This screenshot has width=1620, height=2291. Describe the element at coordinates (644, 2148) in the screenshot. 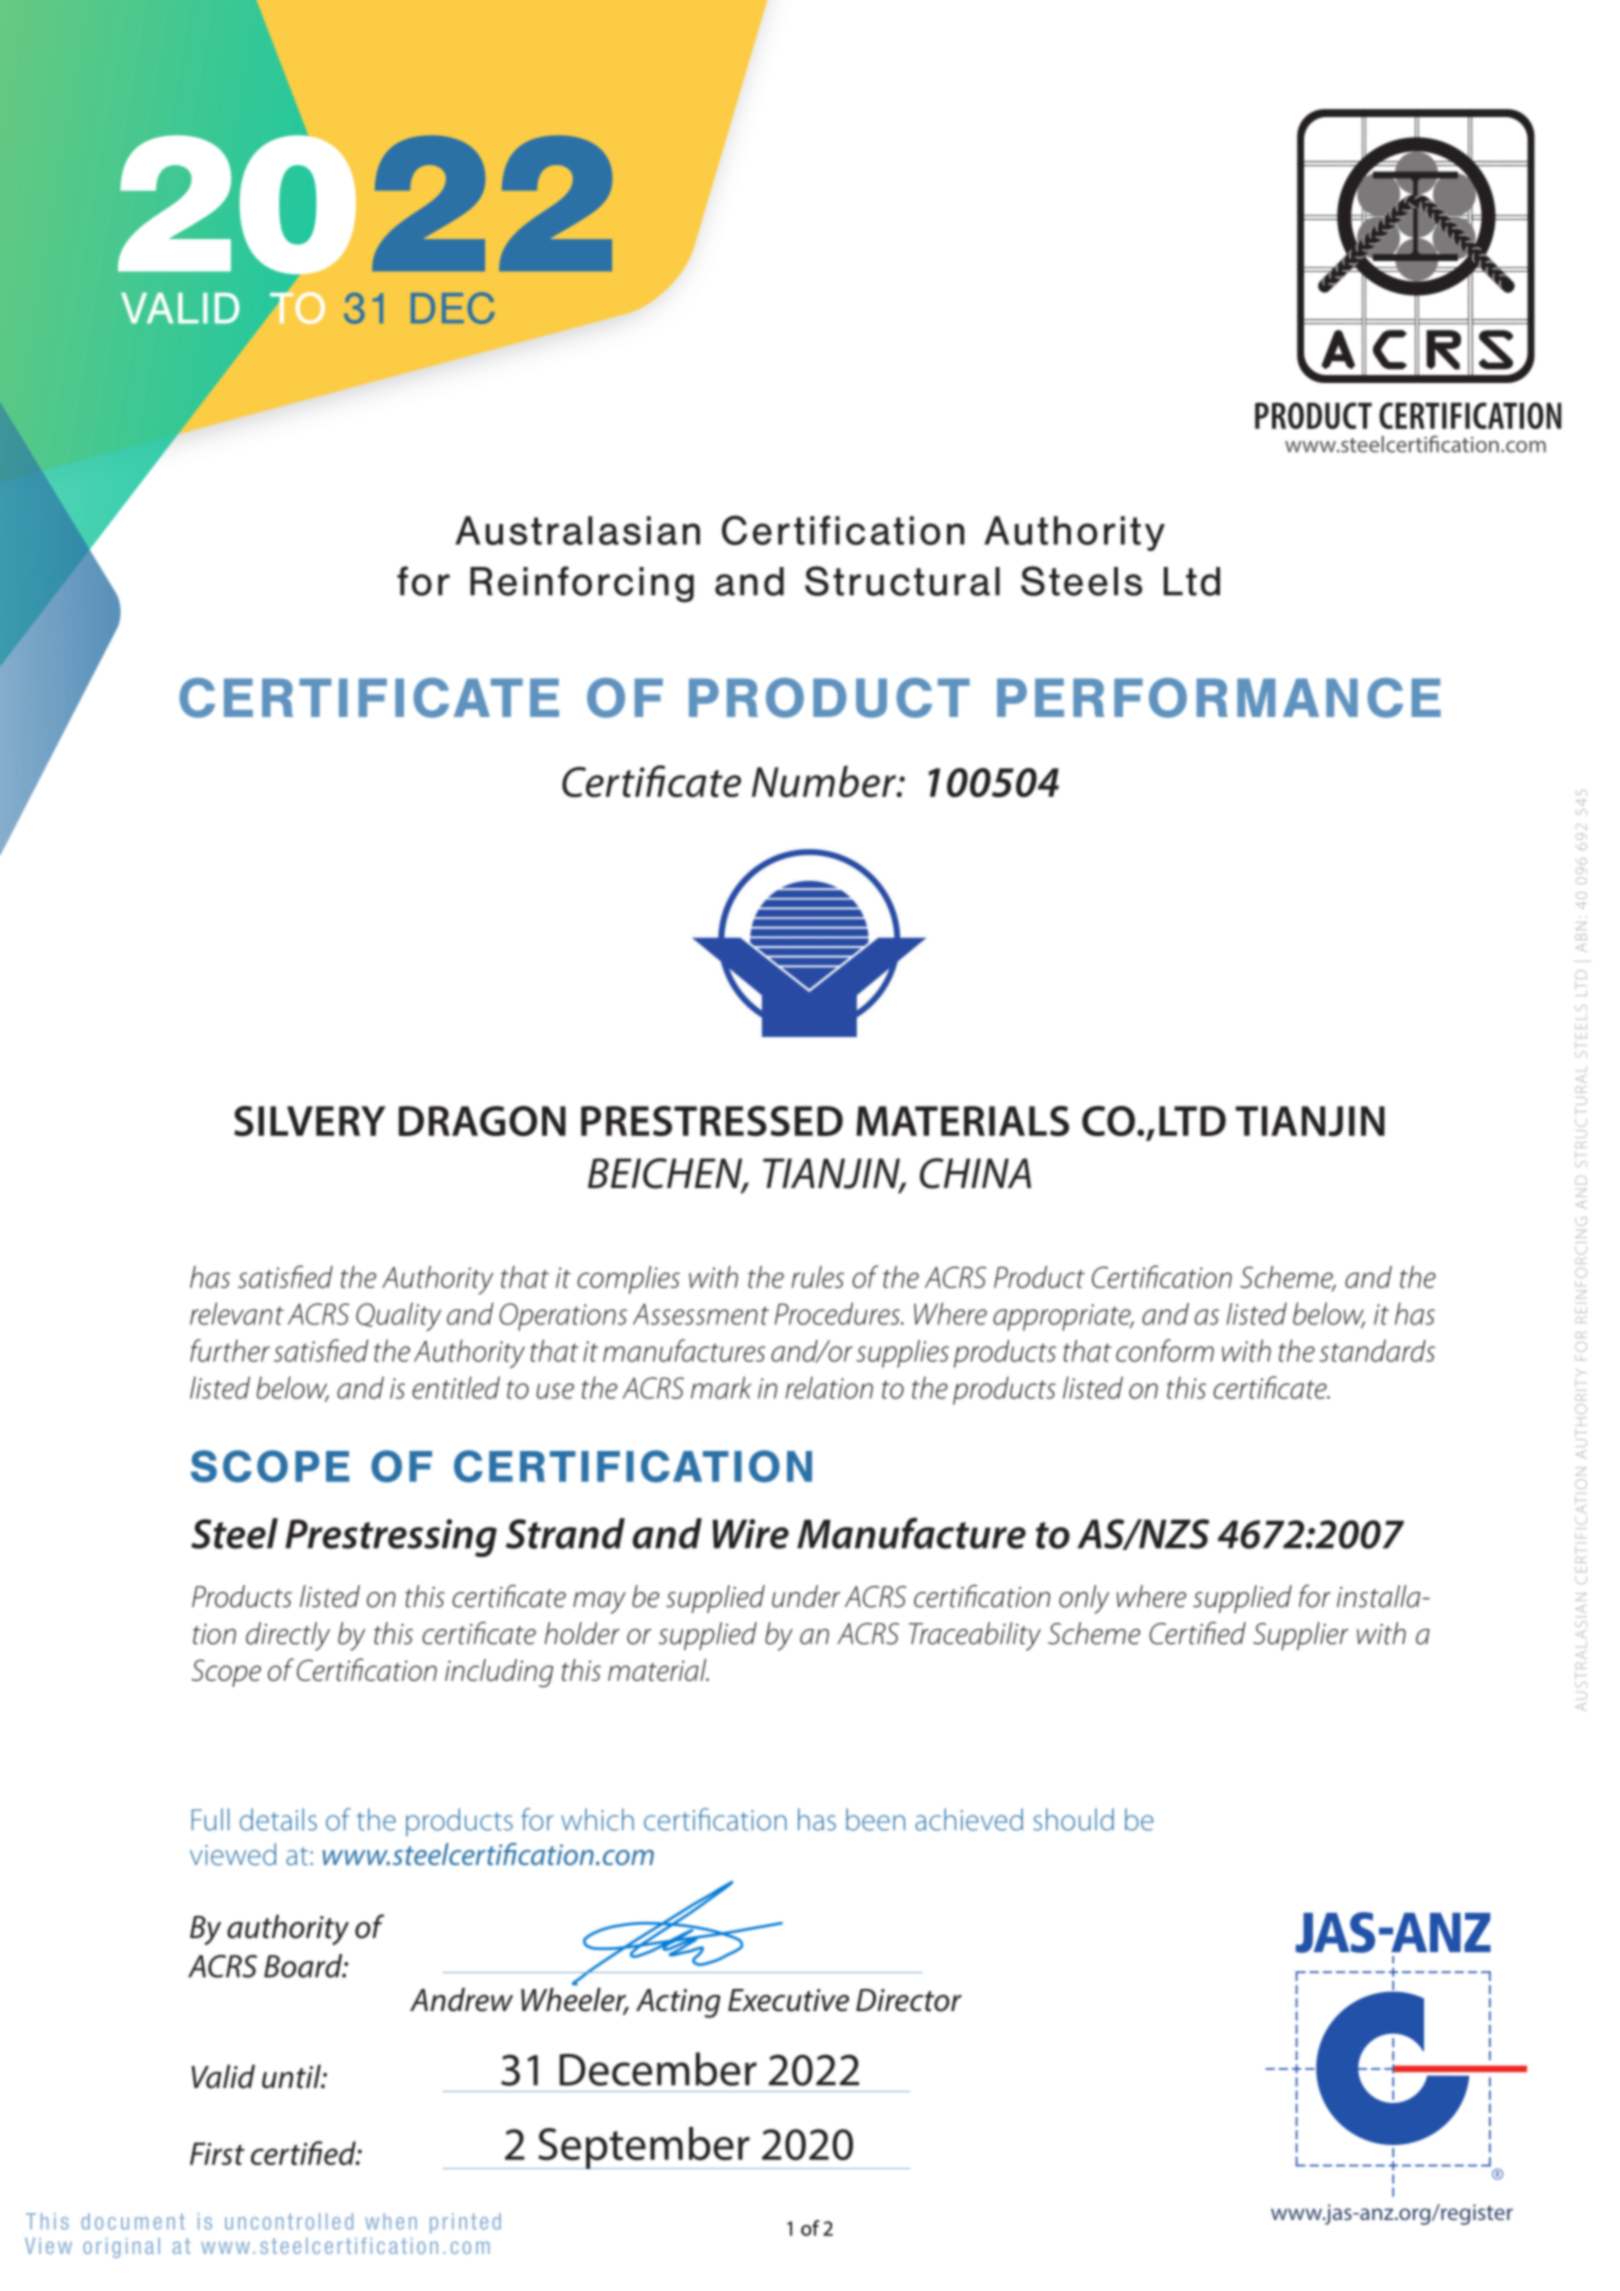

I see `September` at that location.
